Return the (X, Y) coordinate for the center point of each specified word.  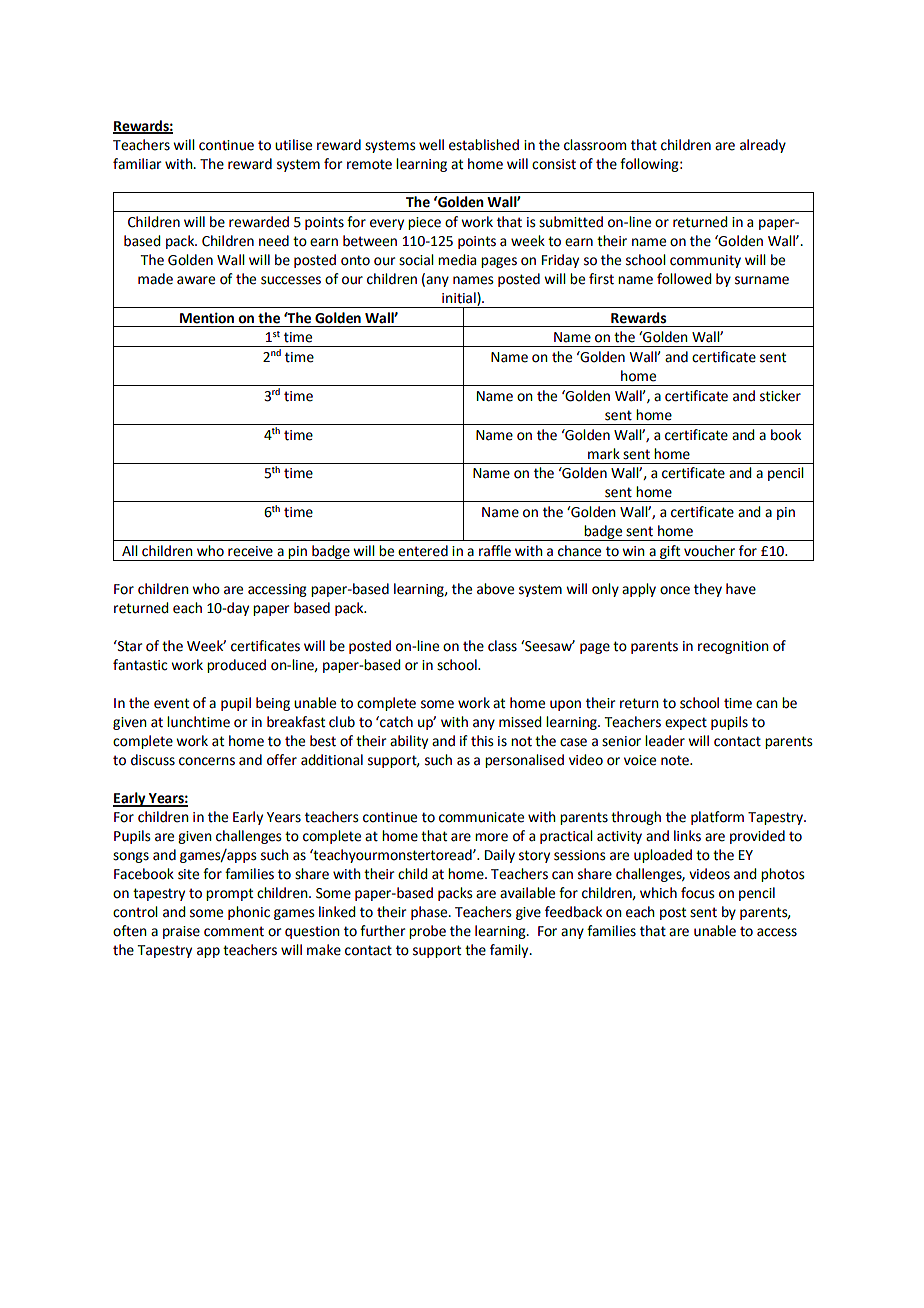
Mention (207, 318)
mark (604, 454)
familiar (137, 163)
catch (395, 722)
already (763, 146)
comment (234, 931)
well (431, 145)
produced (236, 666)
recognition (733, 647)
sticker (780, 396)
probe (427, 932)
